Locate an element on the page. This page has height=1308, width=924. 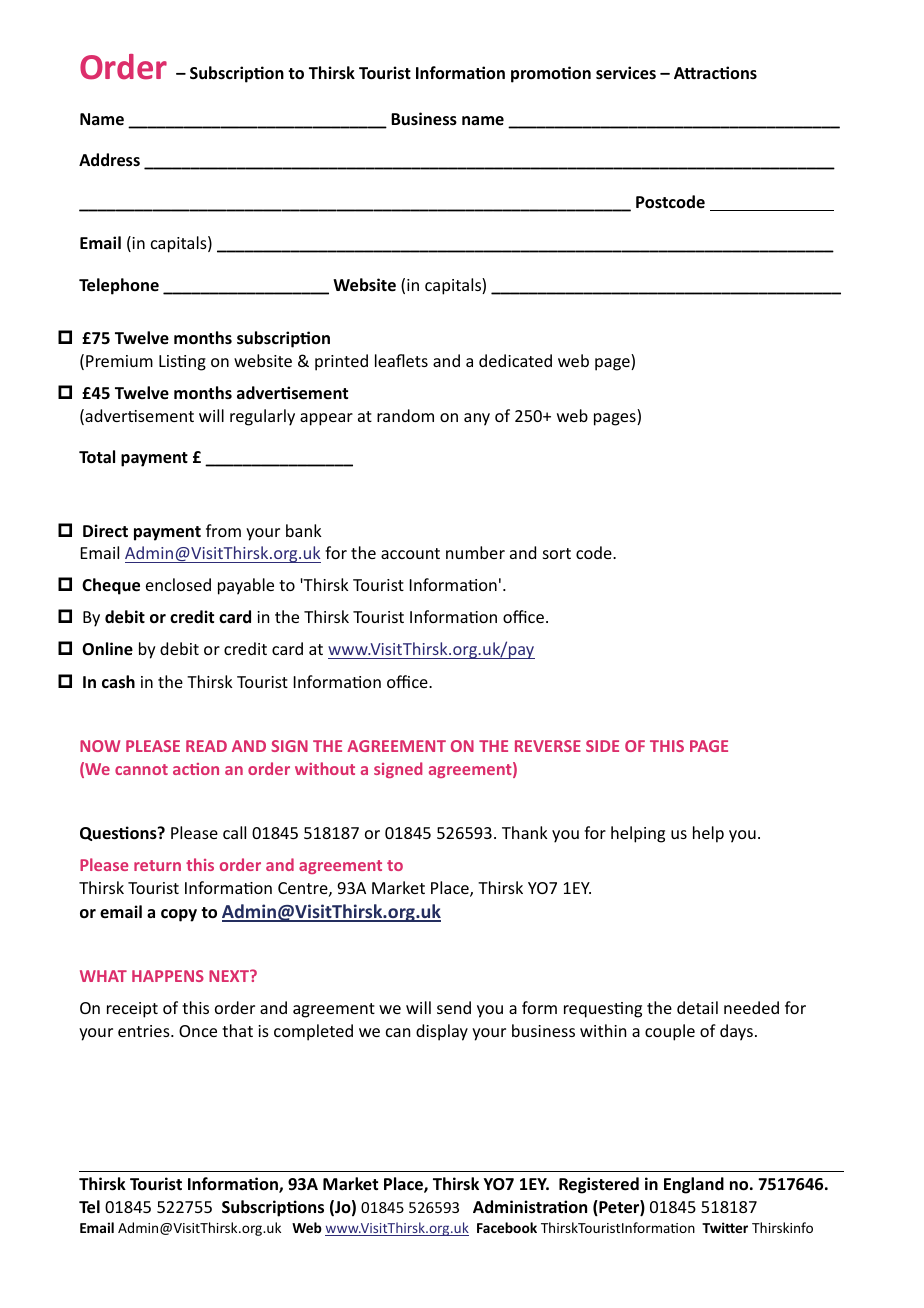
sort is located at coordinates (557, 553).
